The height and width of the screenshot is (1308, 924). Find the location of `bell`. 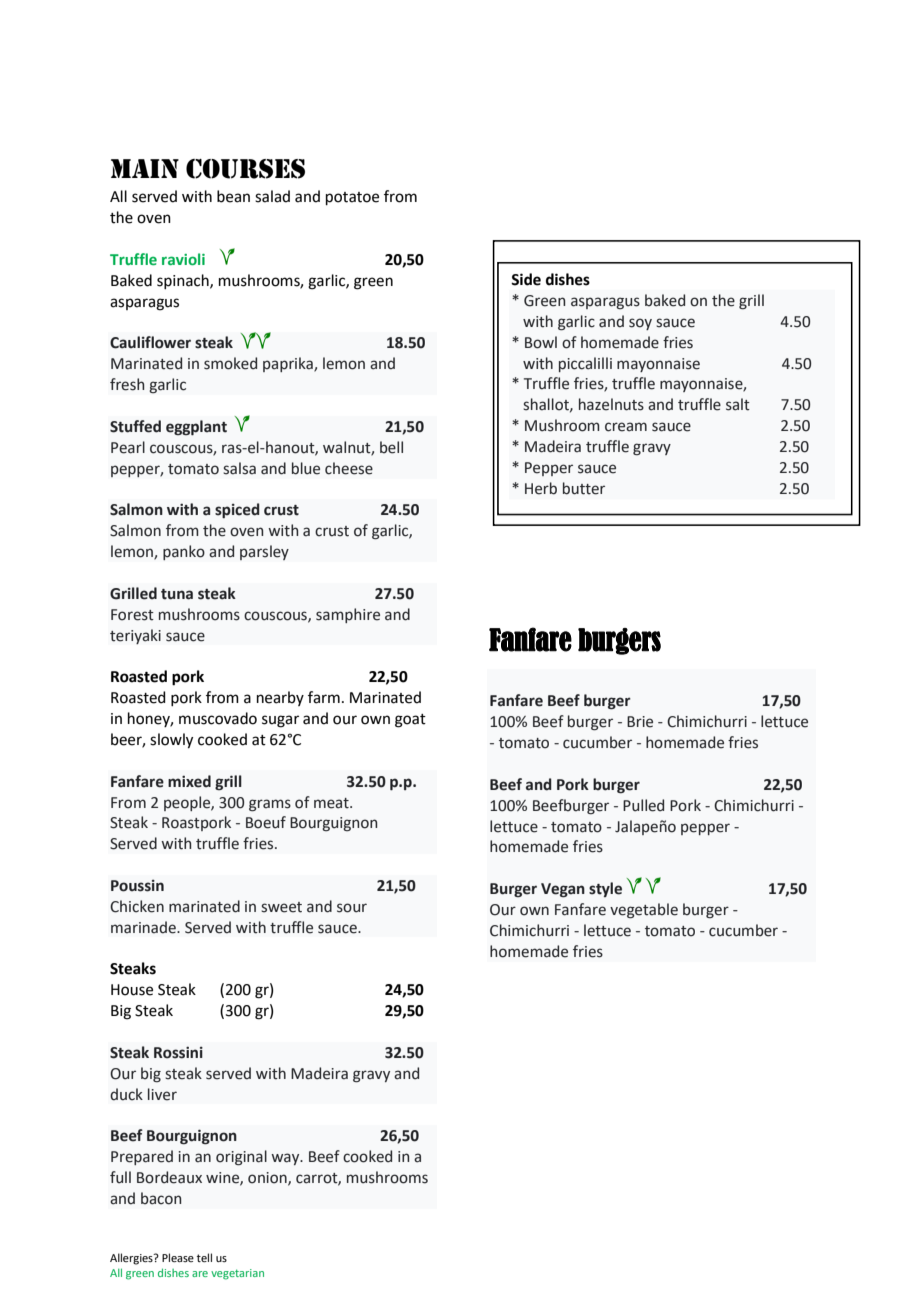

bell is located at coordinates (391, 447).
